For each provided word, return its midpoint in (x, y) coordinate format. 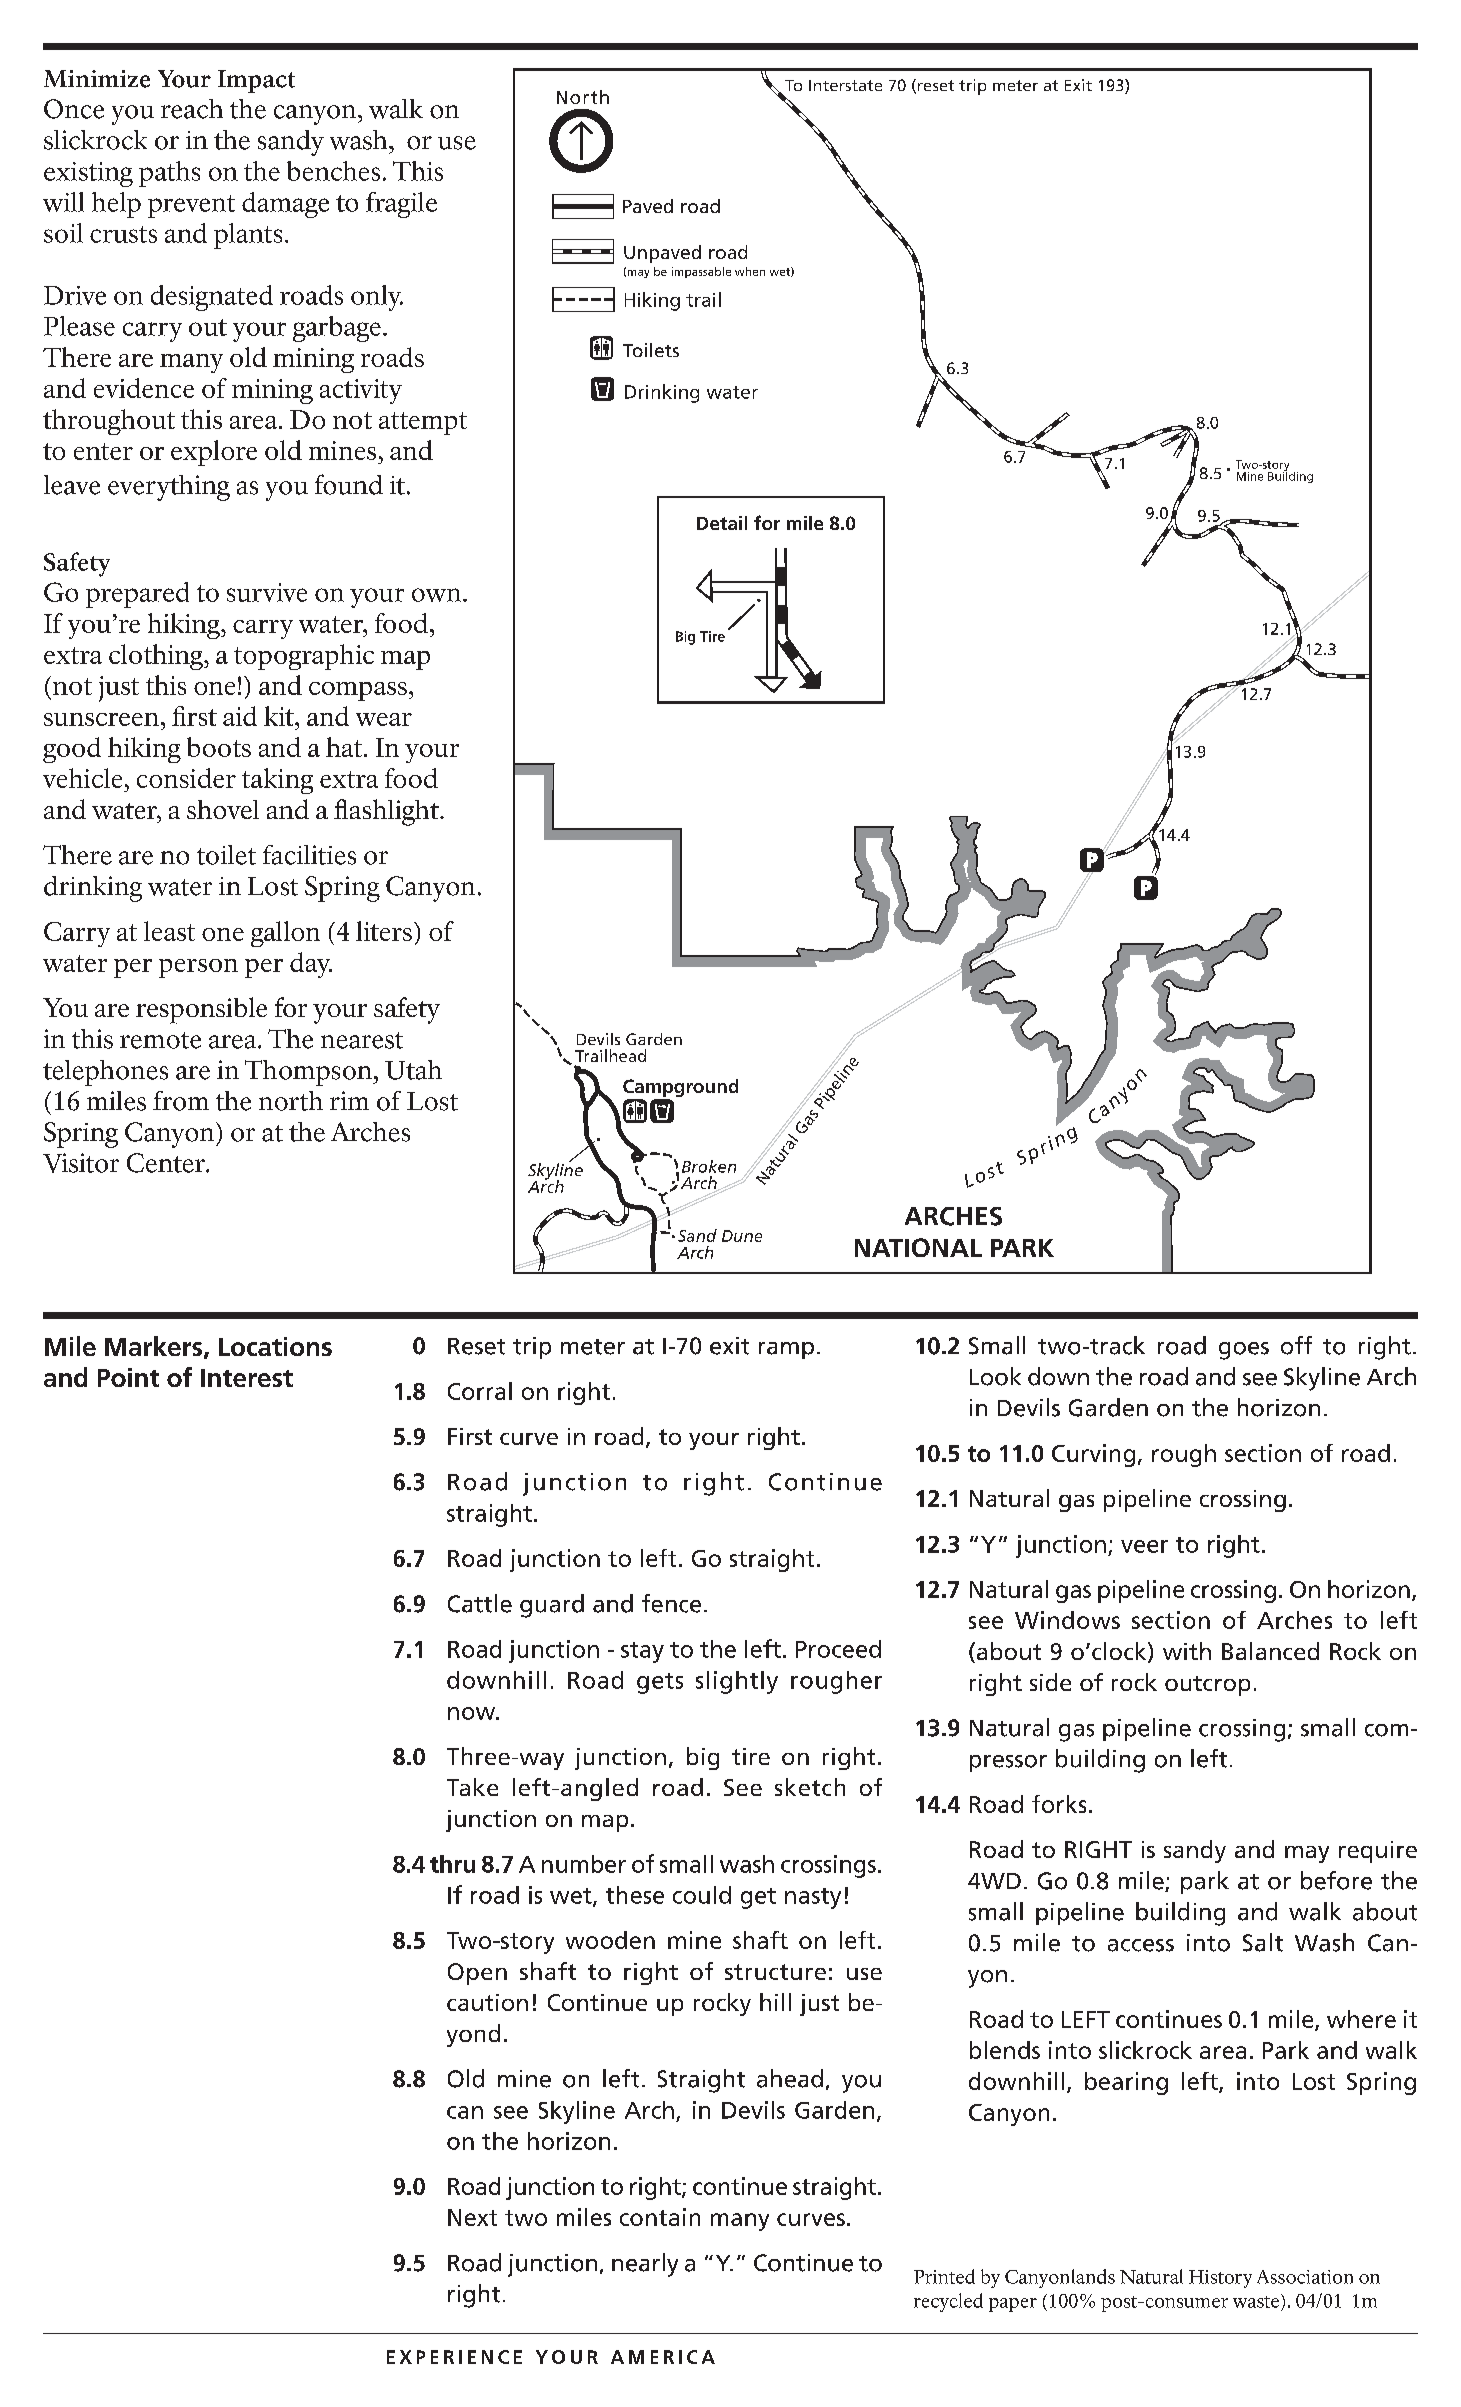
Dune (742, 1236)
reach (192, 109)
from (181, 1101)
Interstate (845, 85)
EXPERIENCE (454, 2357)
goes (1244, 1351)
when (750, 271)
